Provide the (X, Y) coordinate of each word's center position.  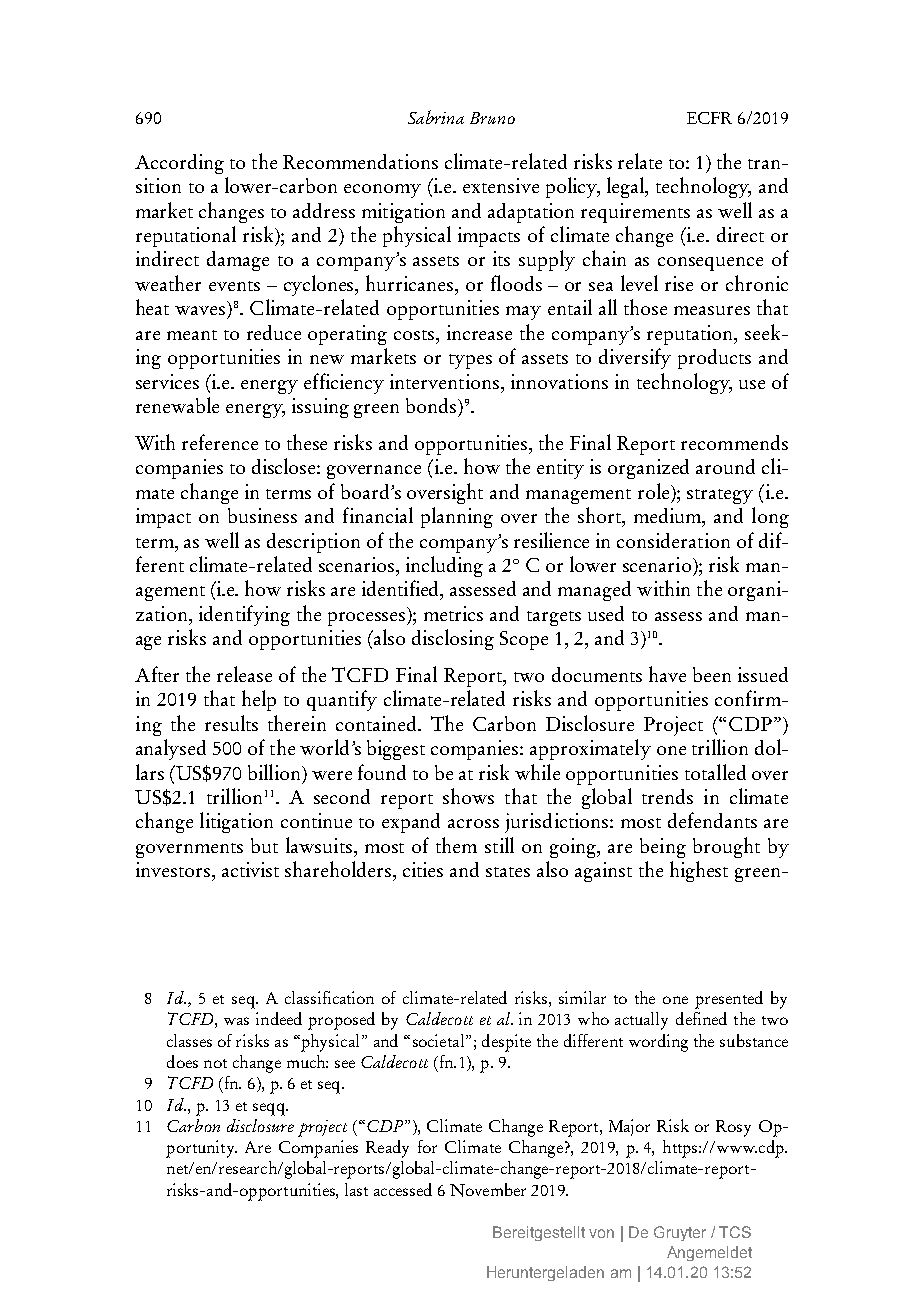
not (215, 1063)
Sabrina (436, 117)
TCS (735, 1232)
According (179, 164)
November (488, 1190)
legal (626, 187)
